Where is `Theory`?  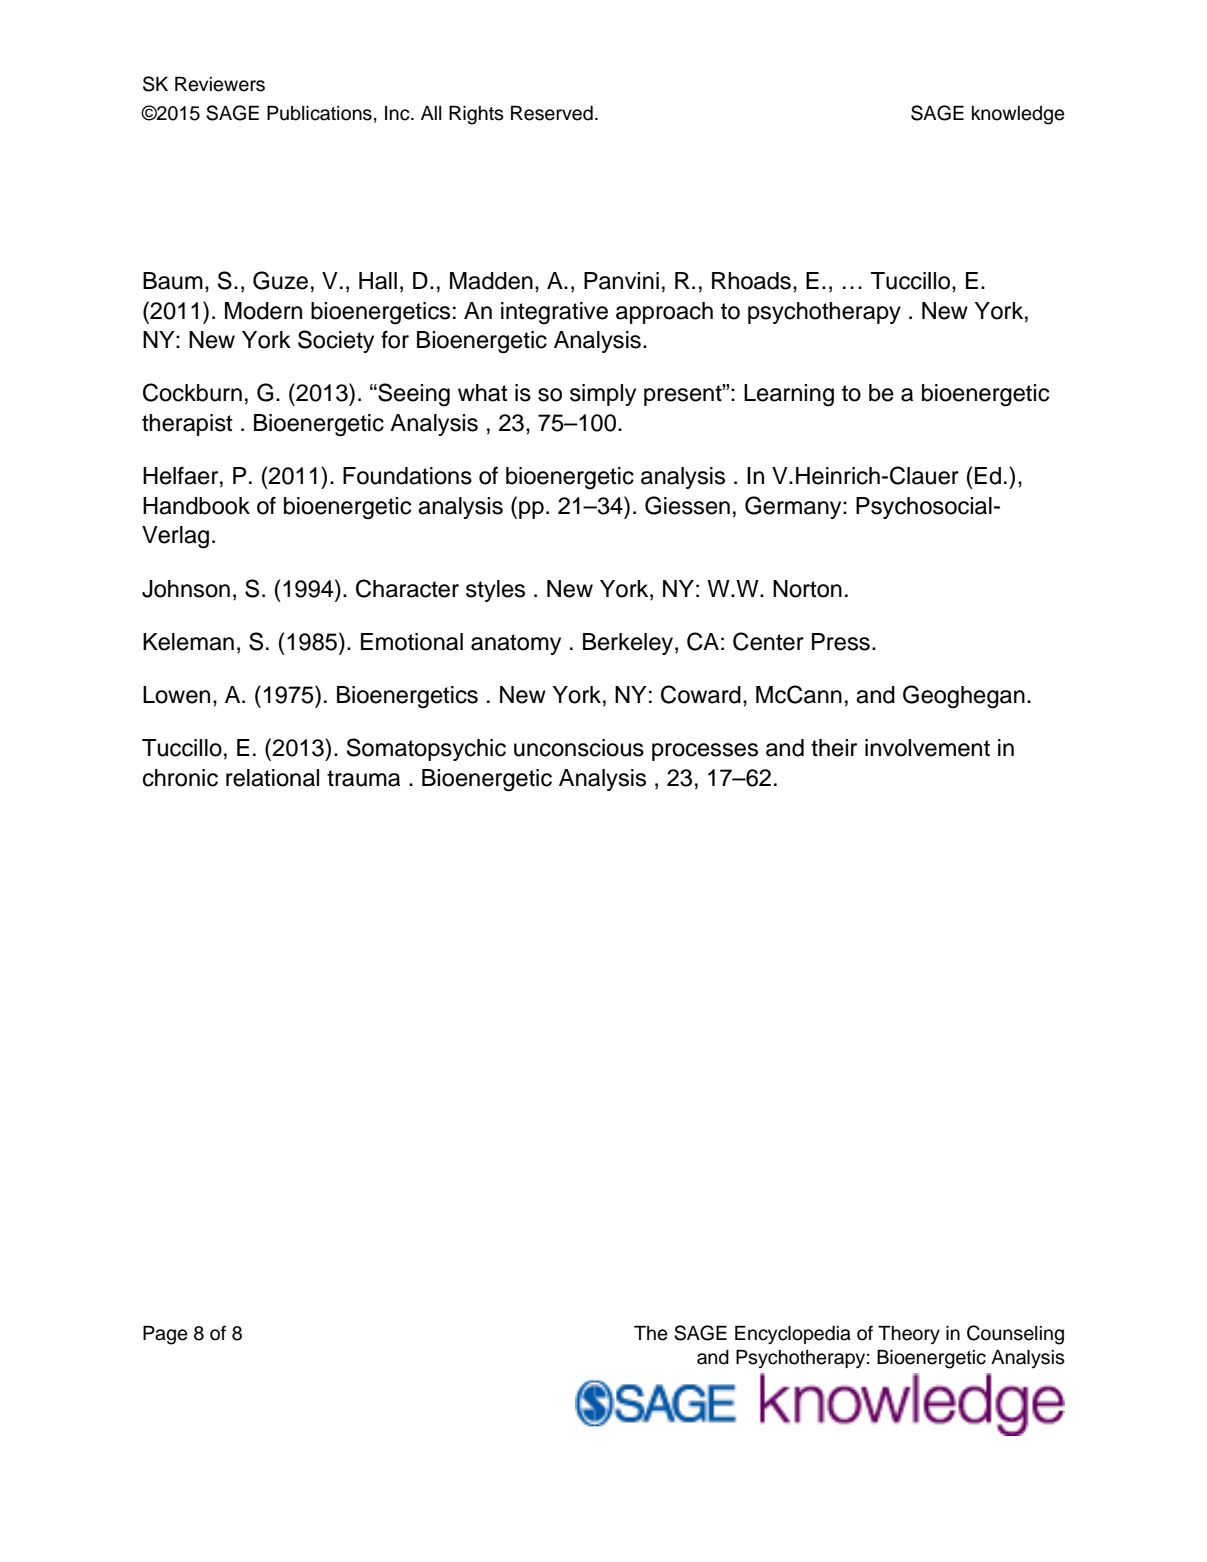 Theory is located at coordinates (909, 1335).
